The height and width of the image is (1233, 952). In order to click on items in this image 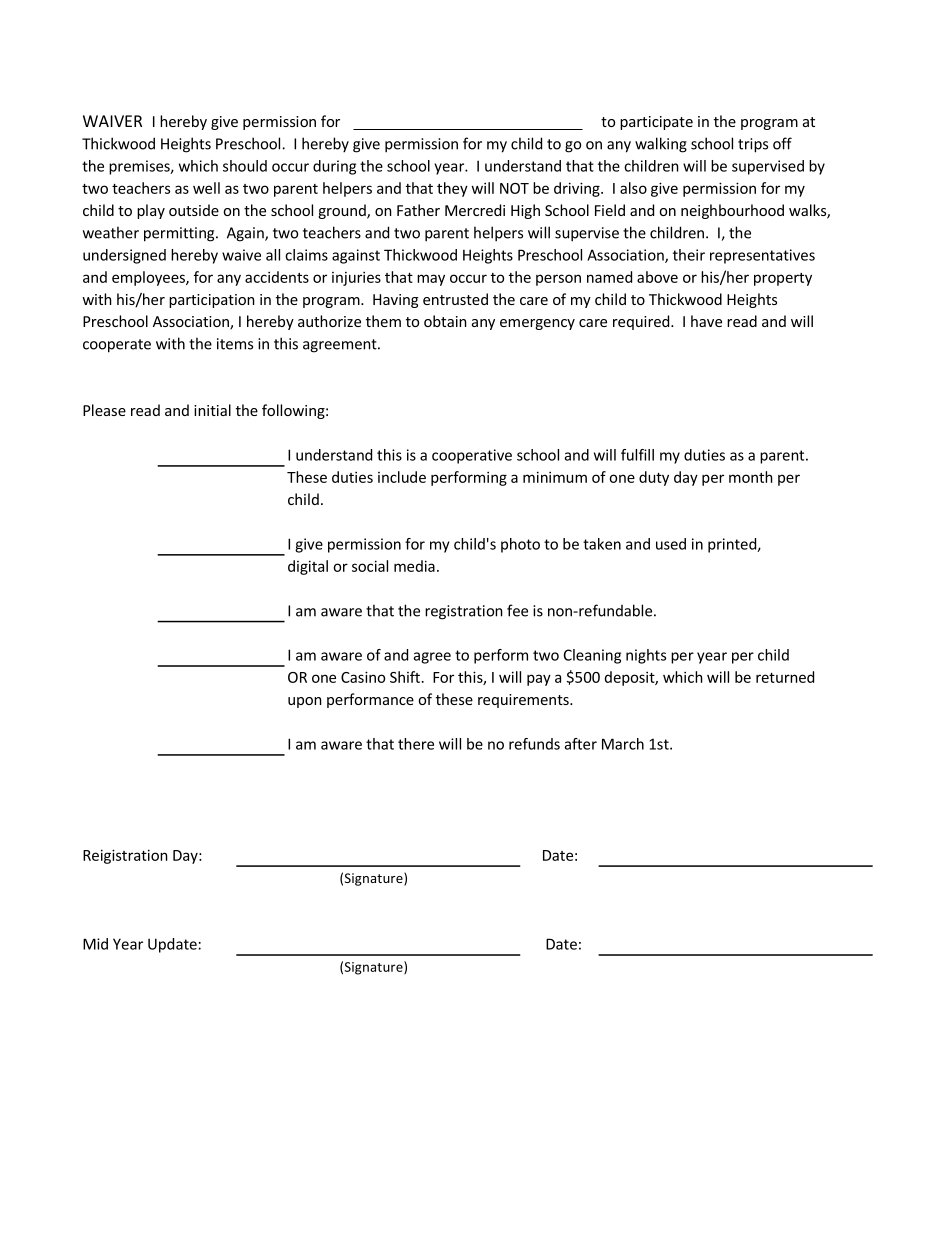, I will do `click(235, 344)`.
